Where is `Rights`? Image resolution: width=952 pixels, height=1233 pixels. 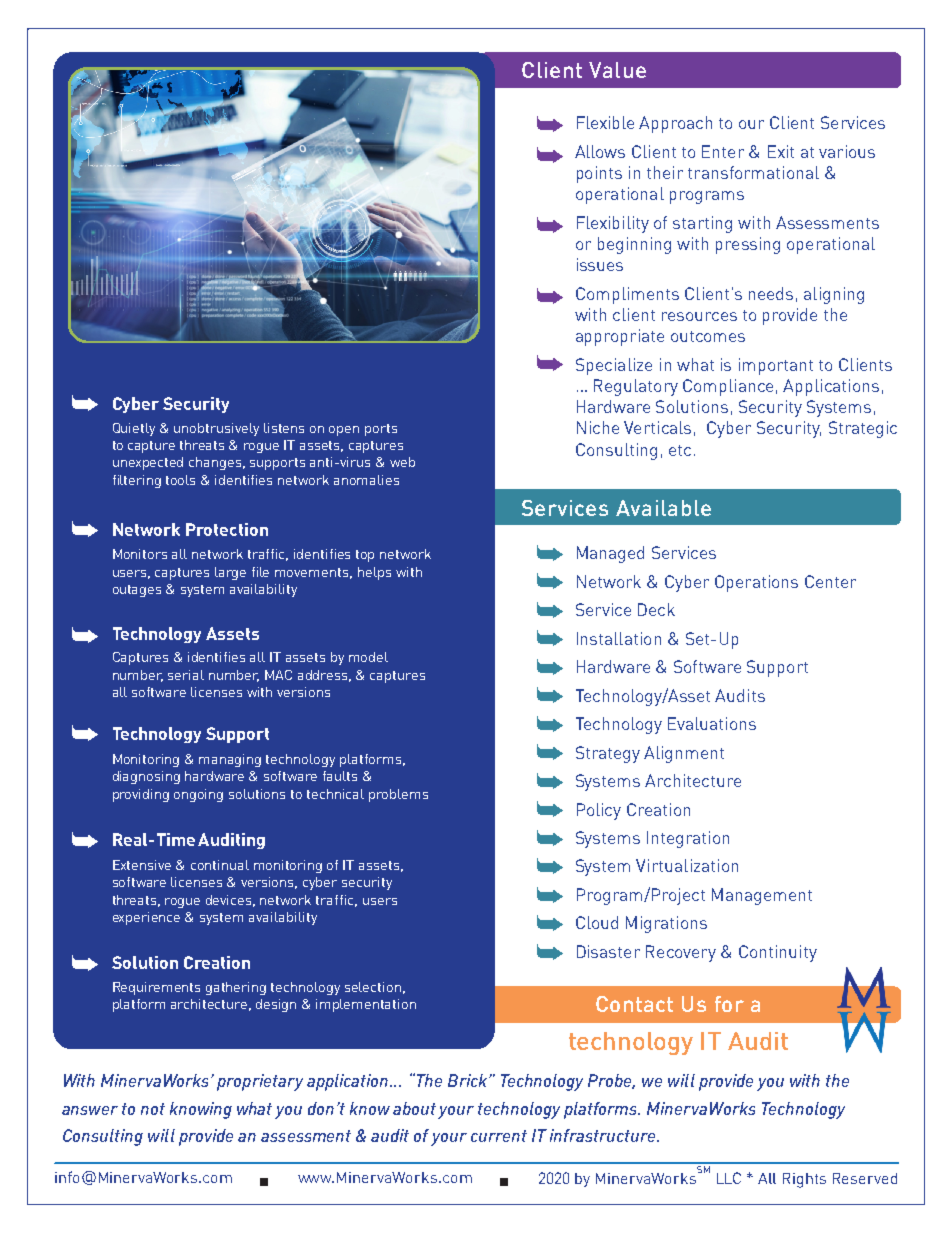 Rights is located at coordinates (804, 1180).
